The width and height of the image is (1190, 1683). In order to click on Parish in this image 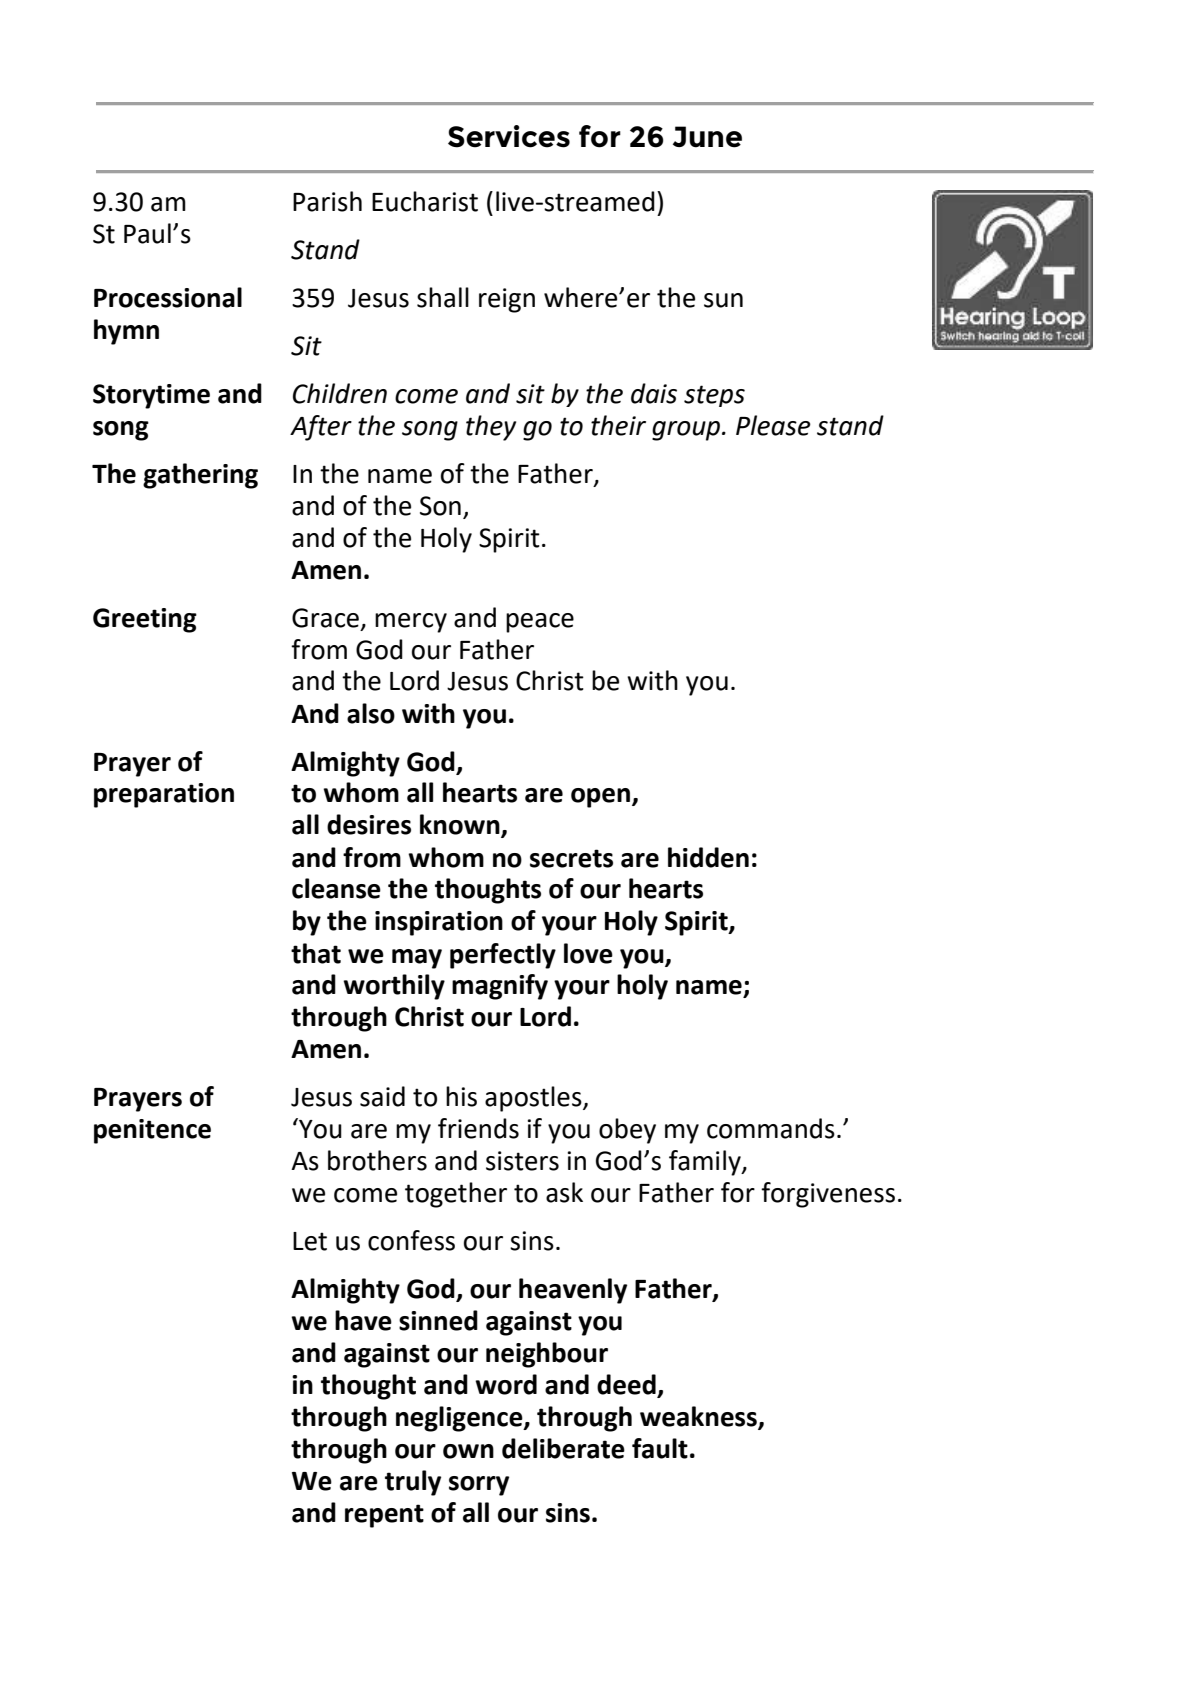, I will do `click(327, 201)`.
